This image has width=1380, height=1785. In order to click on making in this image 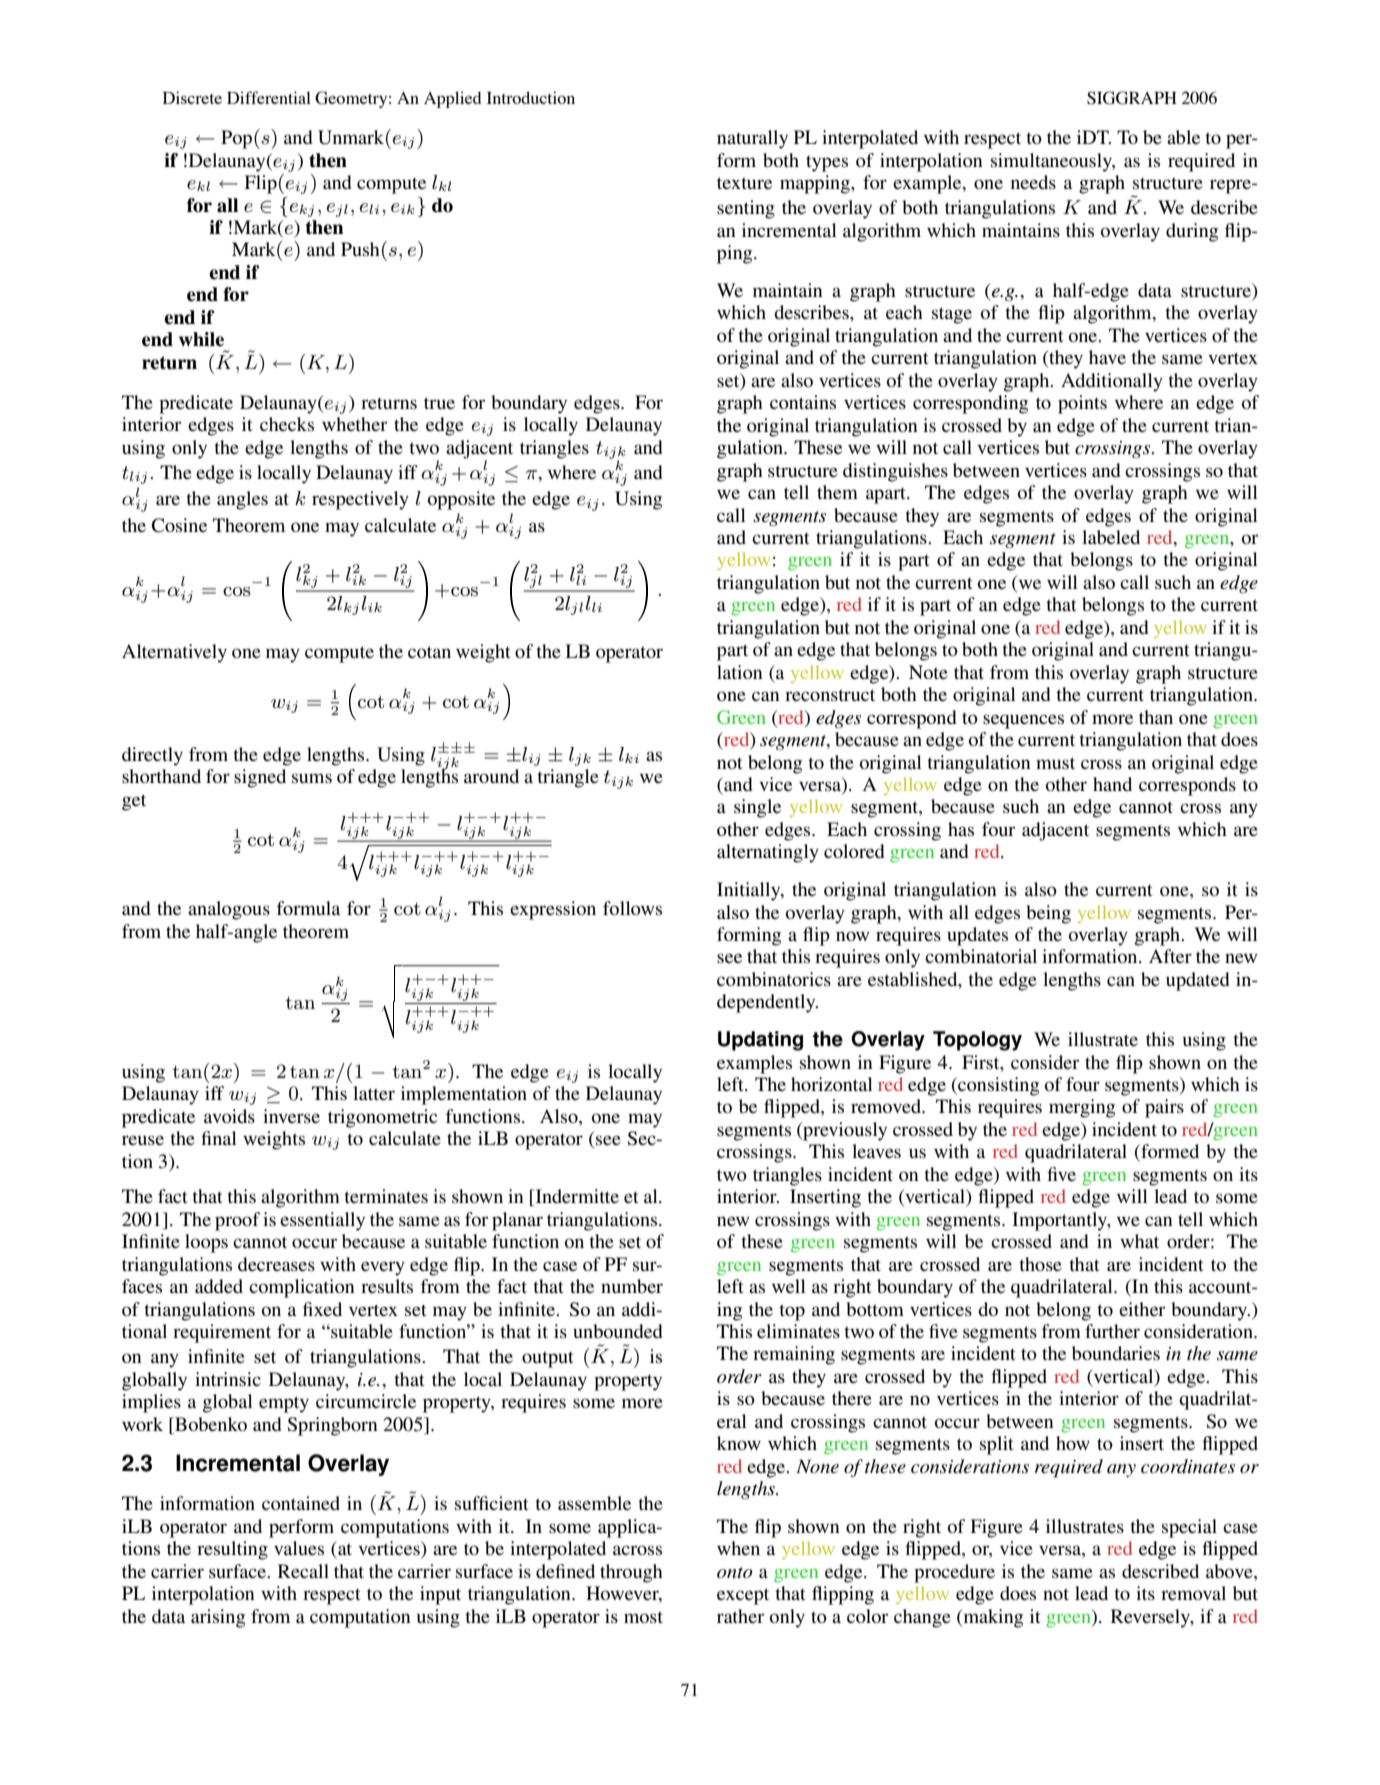, I will do `click(992, 1618)`.
